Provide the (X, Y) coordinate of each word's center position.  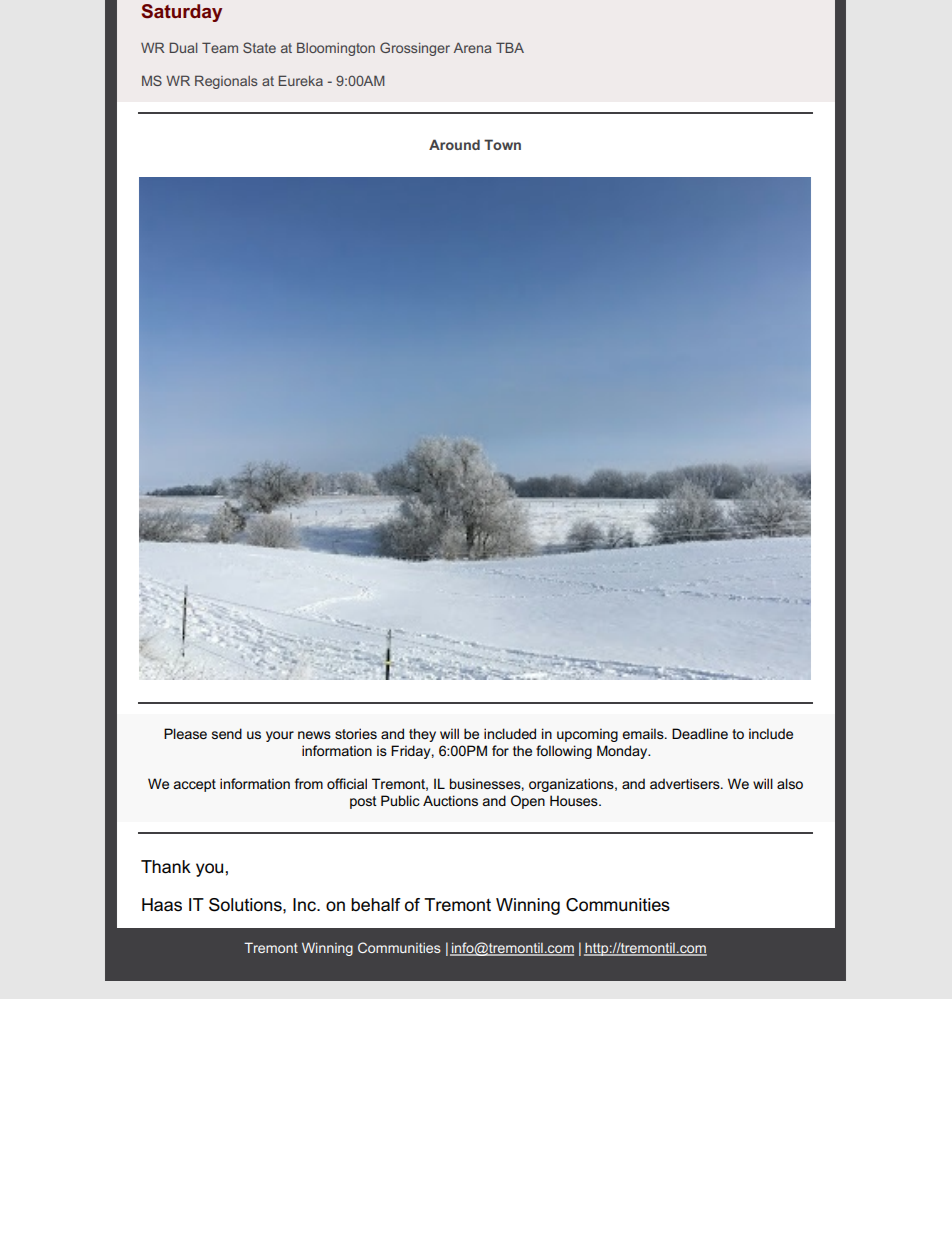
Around (454, 144)
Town (502, 144)
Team (220, 47)
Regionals (226, 82)
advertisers (686, 783)
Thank (166, 867)
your (280, 736)
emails (644, 733)
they (422, 735)
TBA (510, 47)
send (227, 733)
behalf (376, 905)
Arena (472, 48)
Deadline (700, 733)
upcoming (587, 735)
